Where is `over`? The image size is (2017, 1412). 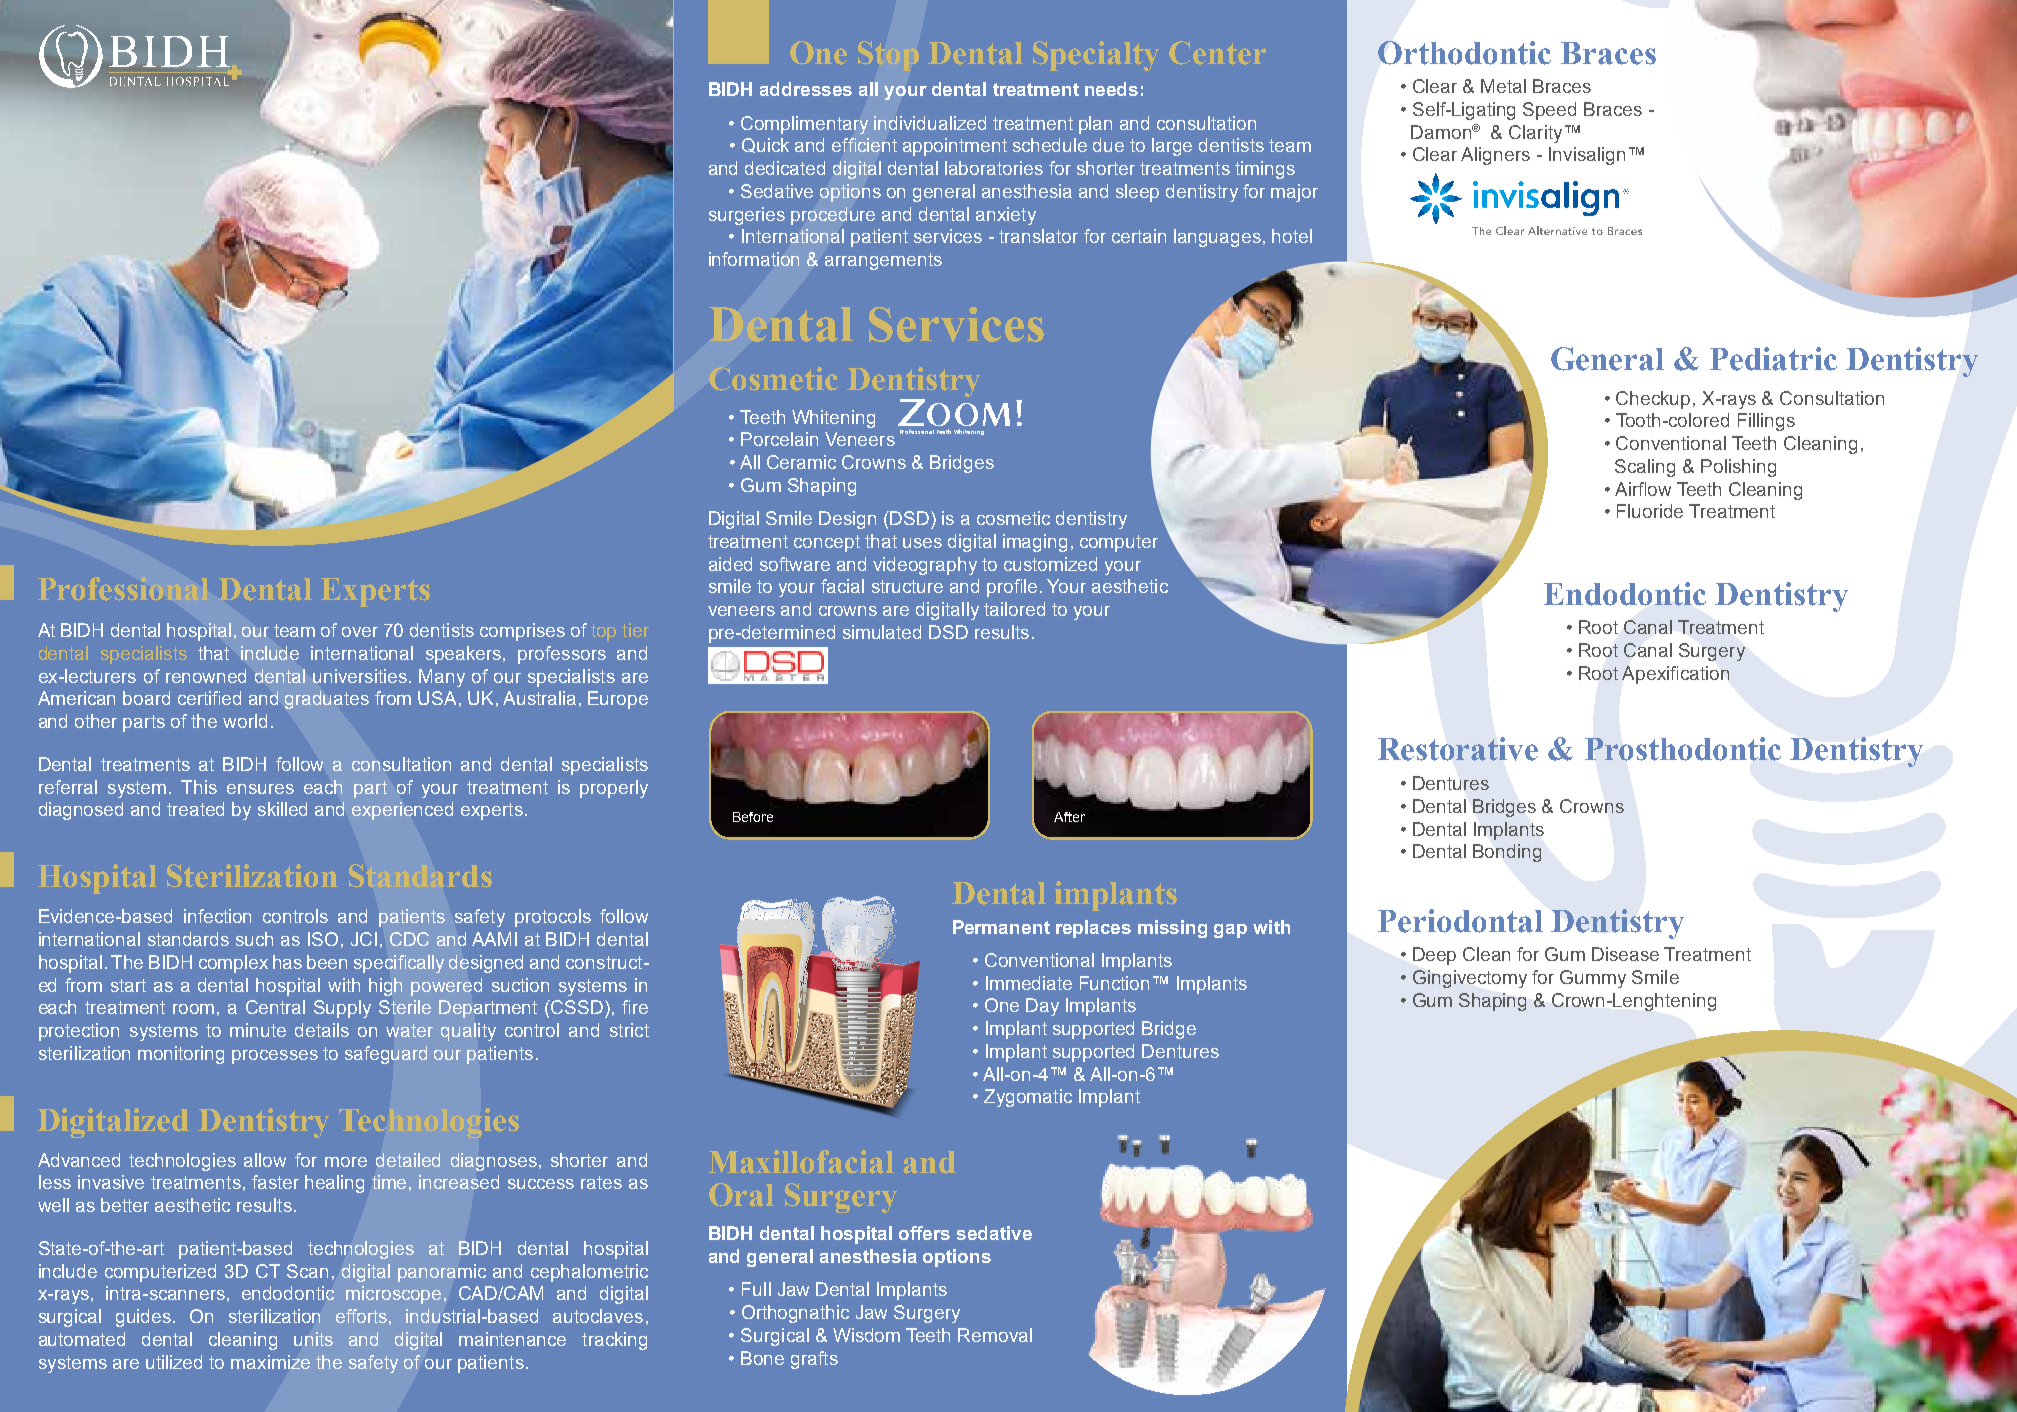
over is located at coordinates (360, 632).
